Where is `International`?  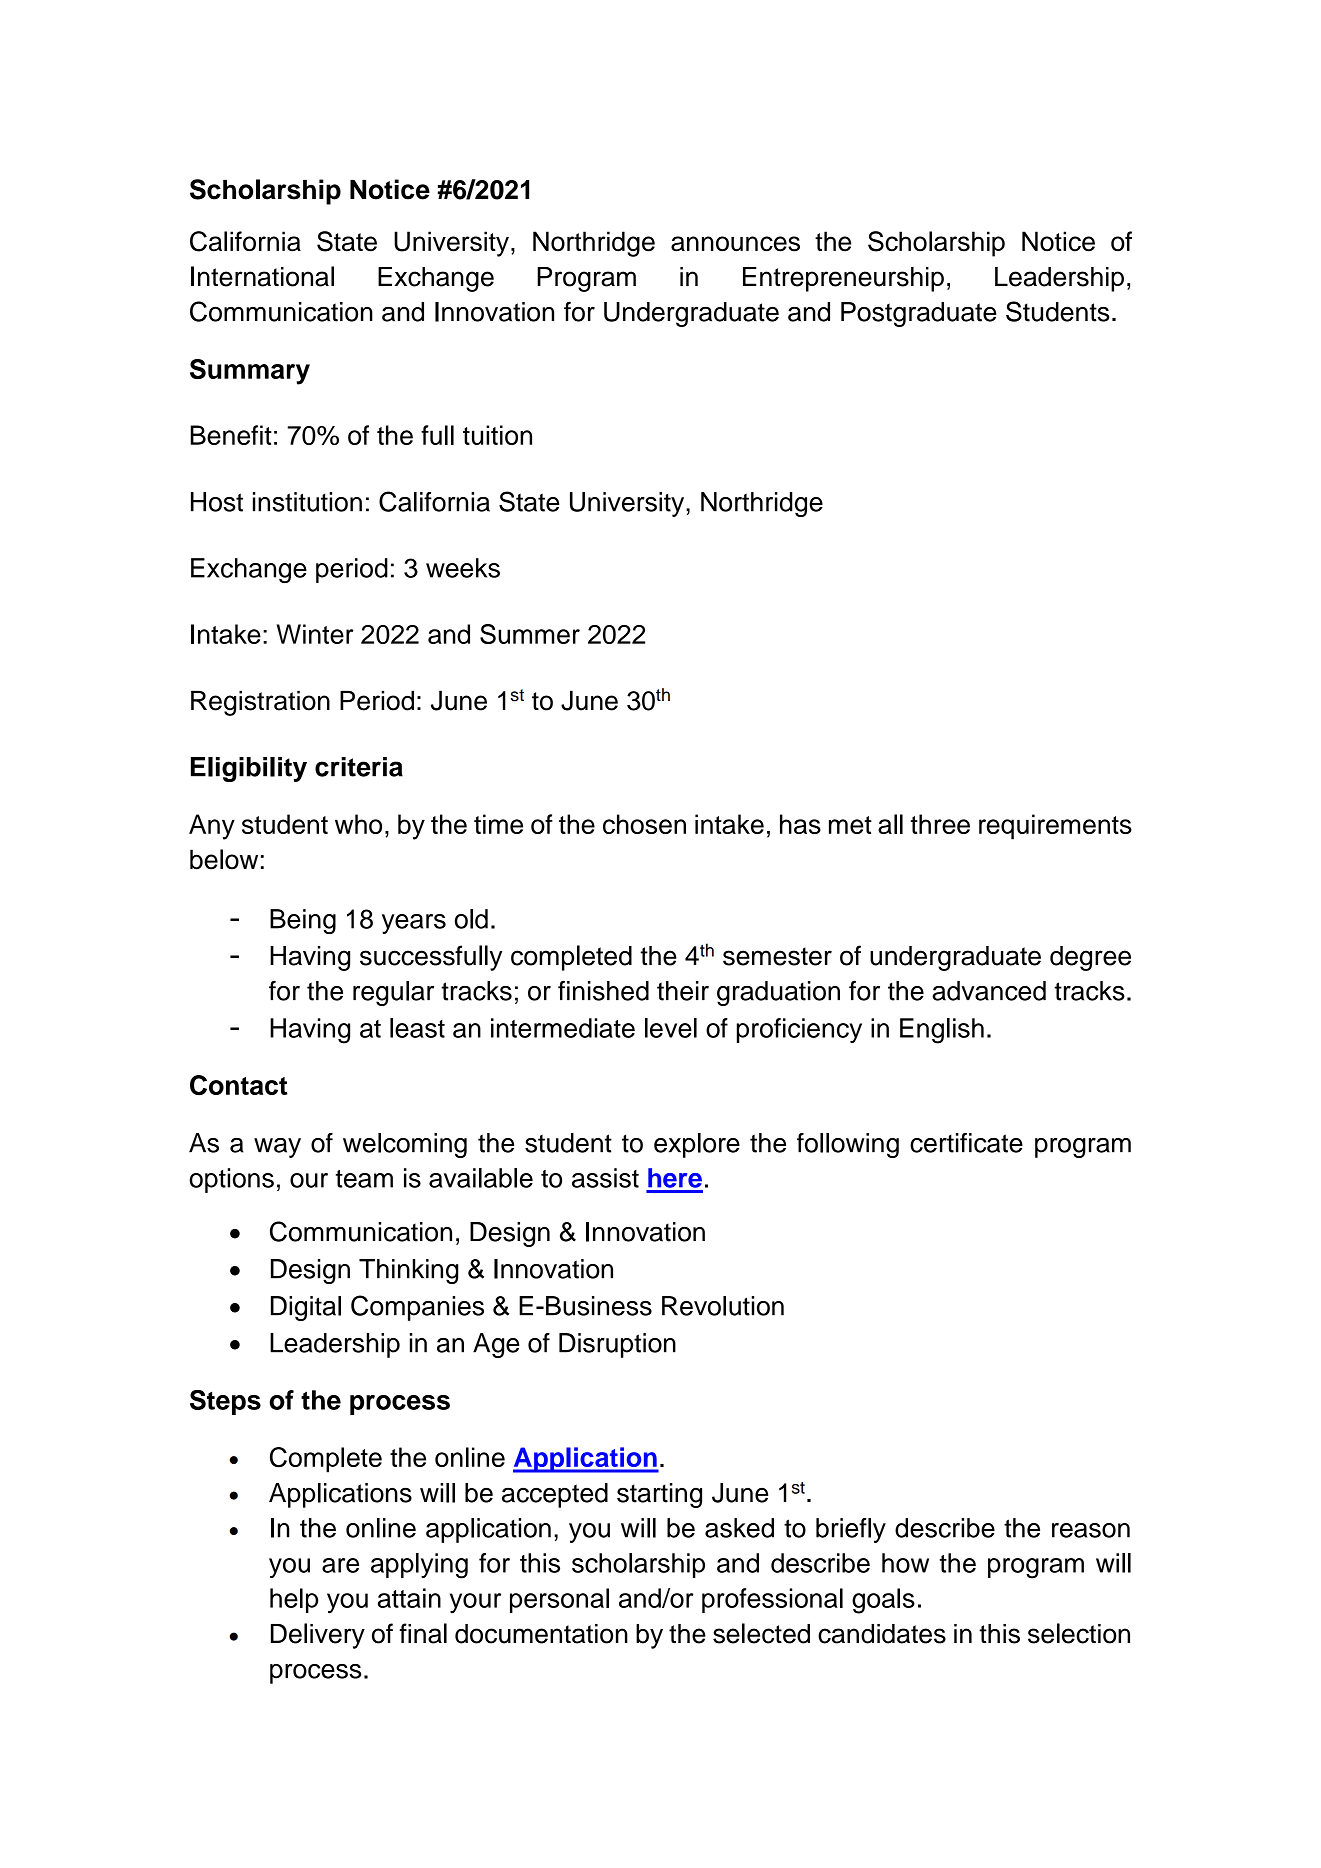
International is located at coordinates (262, 276).
